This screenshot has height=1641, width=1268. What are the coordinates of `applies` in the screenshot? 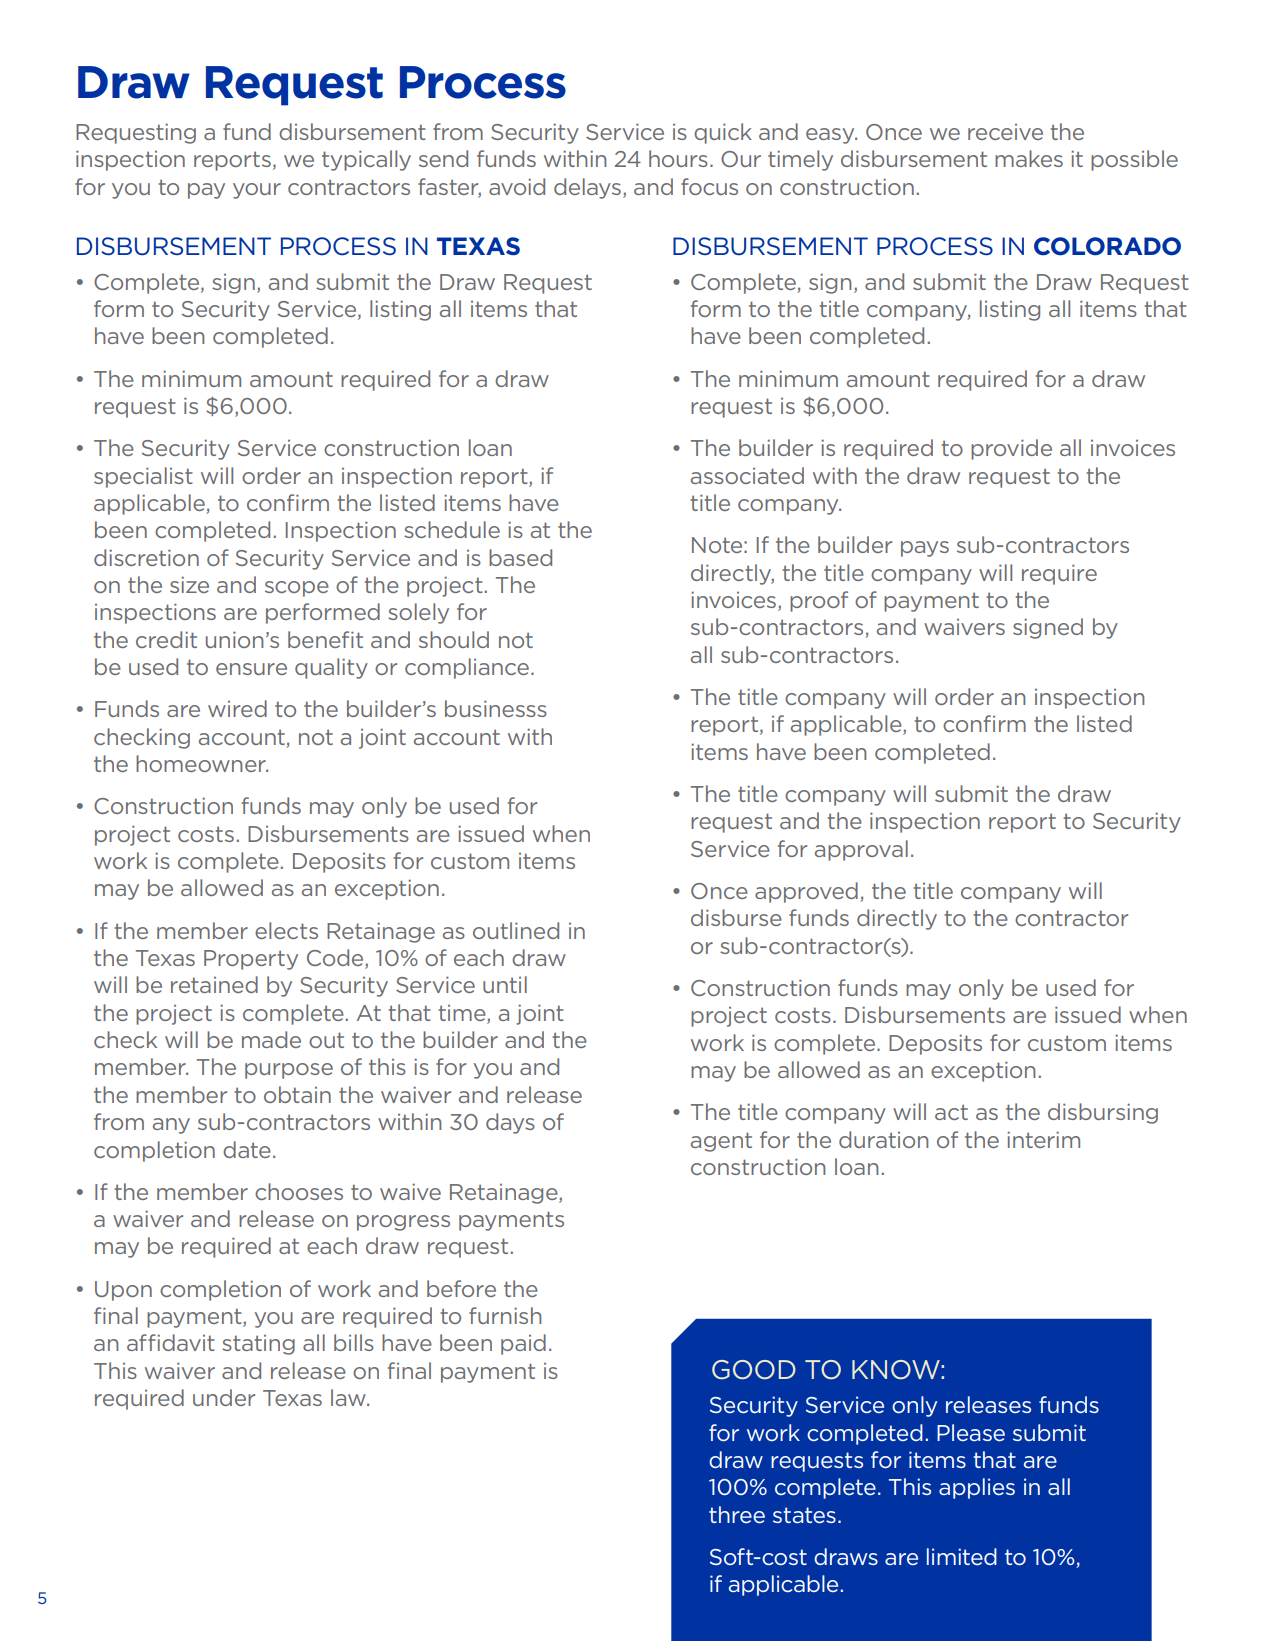 It's located at (977, 1488).
